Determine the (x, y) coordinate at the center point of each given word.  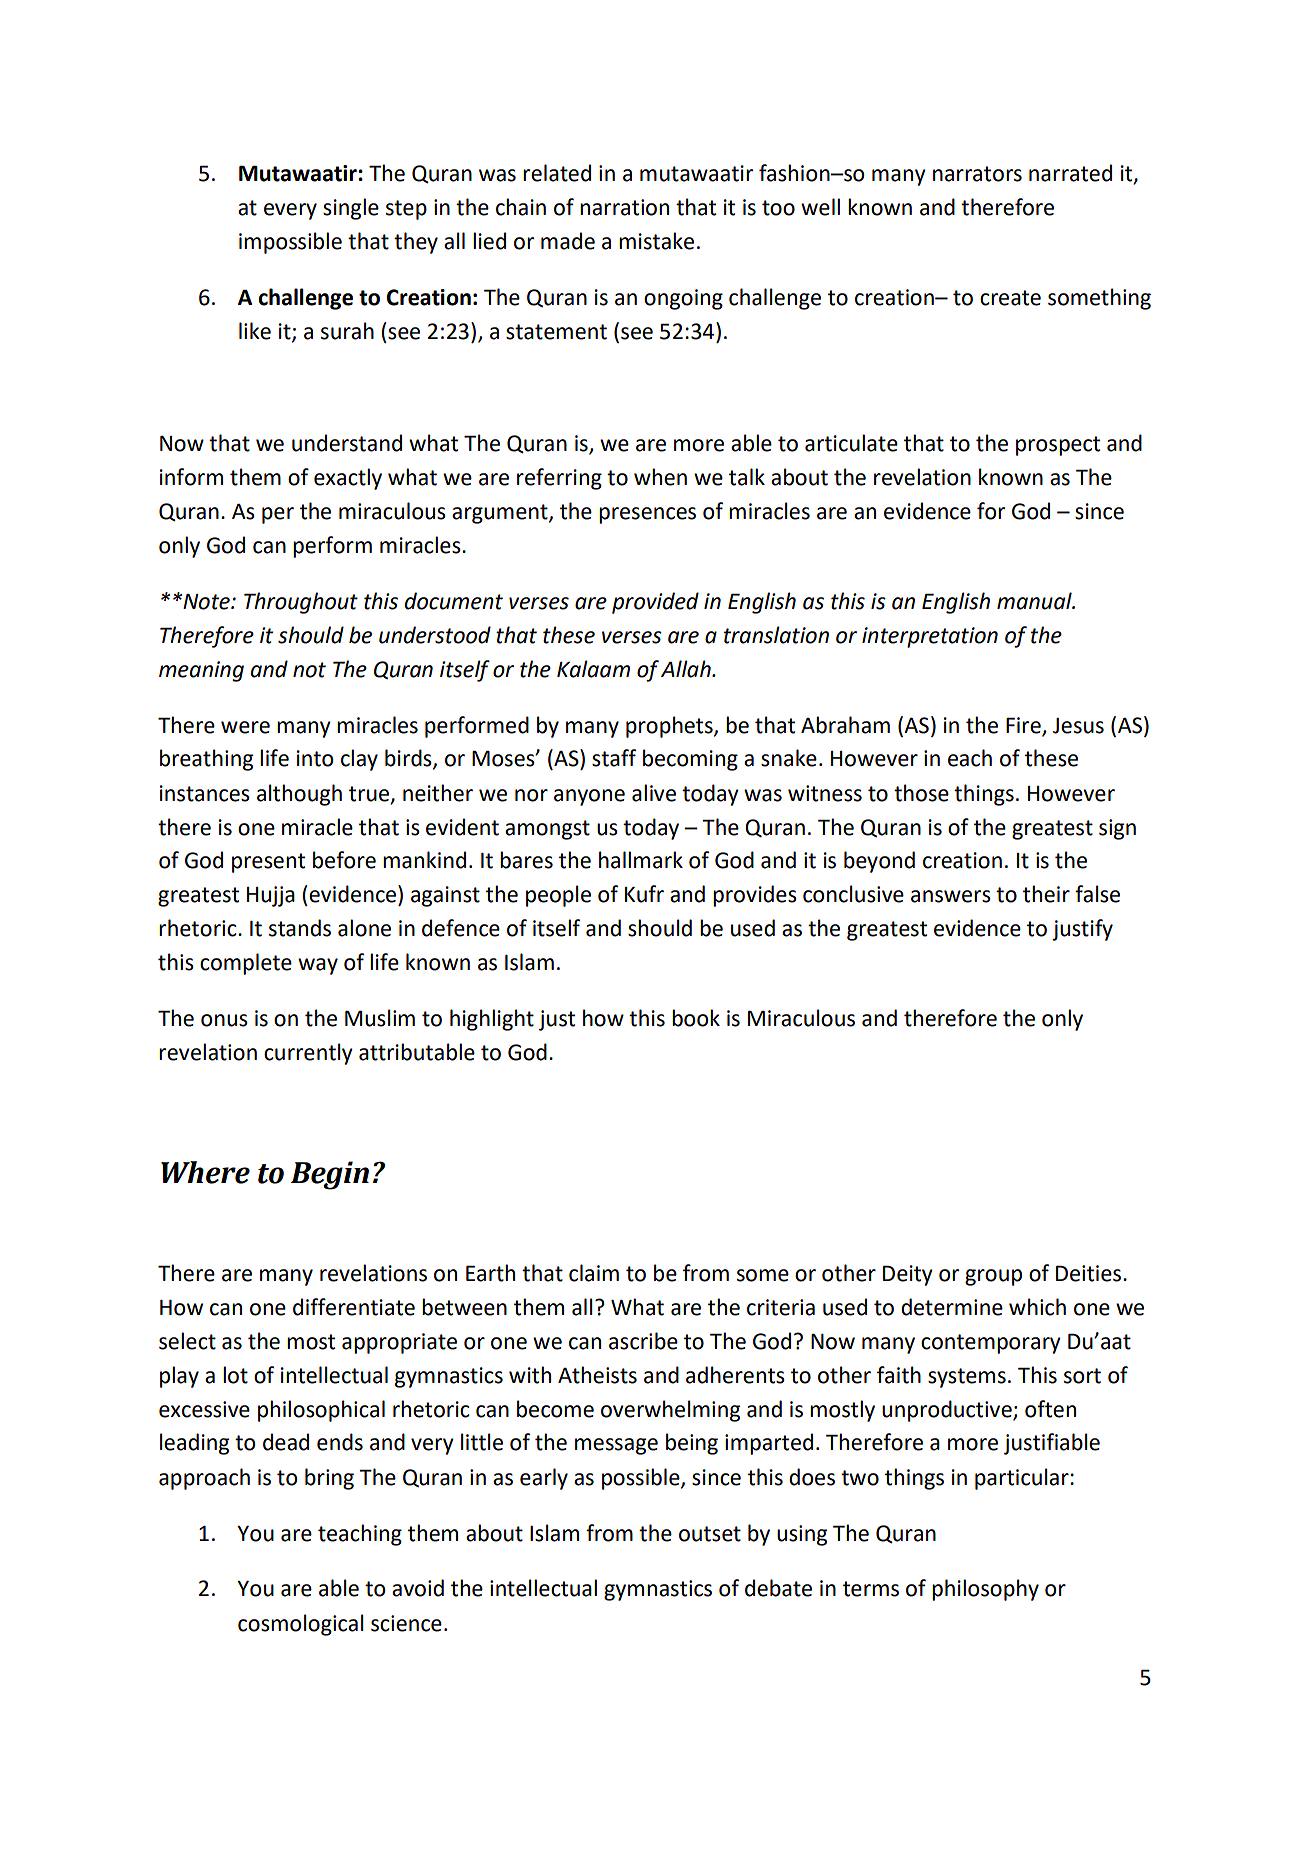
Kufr (644, 894)
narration (624, 207)
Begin (330, 1175)
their (1046, 894)
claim (594, 1273)
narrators (977, 174)
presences (647, 515)
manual (1035, 601)
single (351, 209)
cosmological (301, 1625)
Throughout (301, 603)
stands (300, 928)
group (993, 1277)
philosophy (985, 1590)
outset (710, 1534)
